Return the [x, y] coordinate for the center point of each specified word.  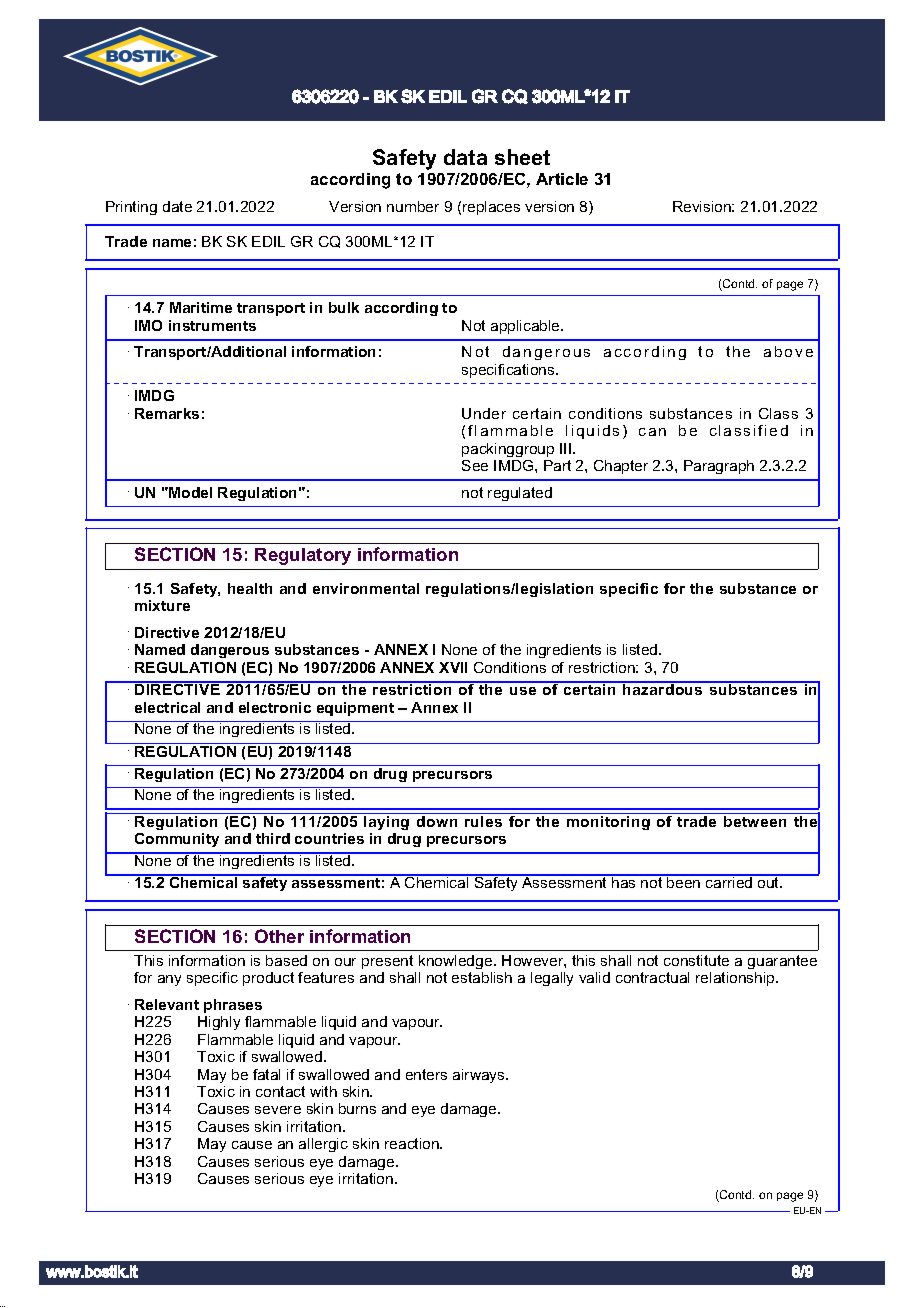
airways [480, 1076]
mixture [162, 605]
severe [278, 1110]
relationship [736, 979]
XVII [453, 667]
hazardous [663, 688]
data [465, 157]
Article [562, 179]
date [177, 206]
